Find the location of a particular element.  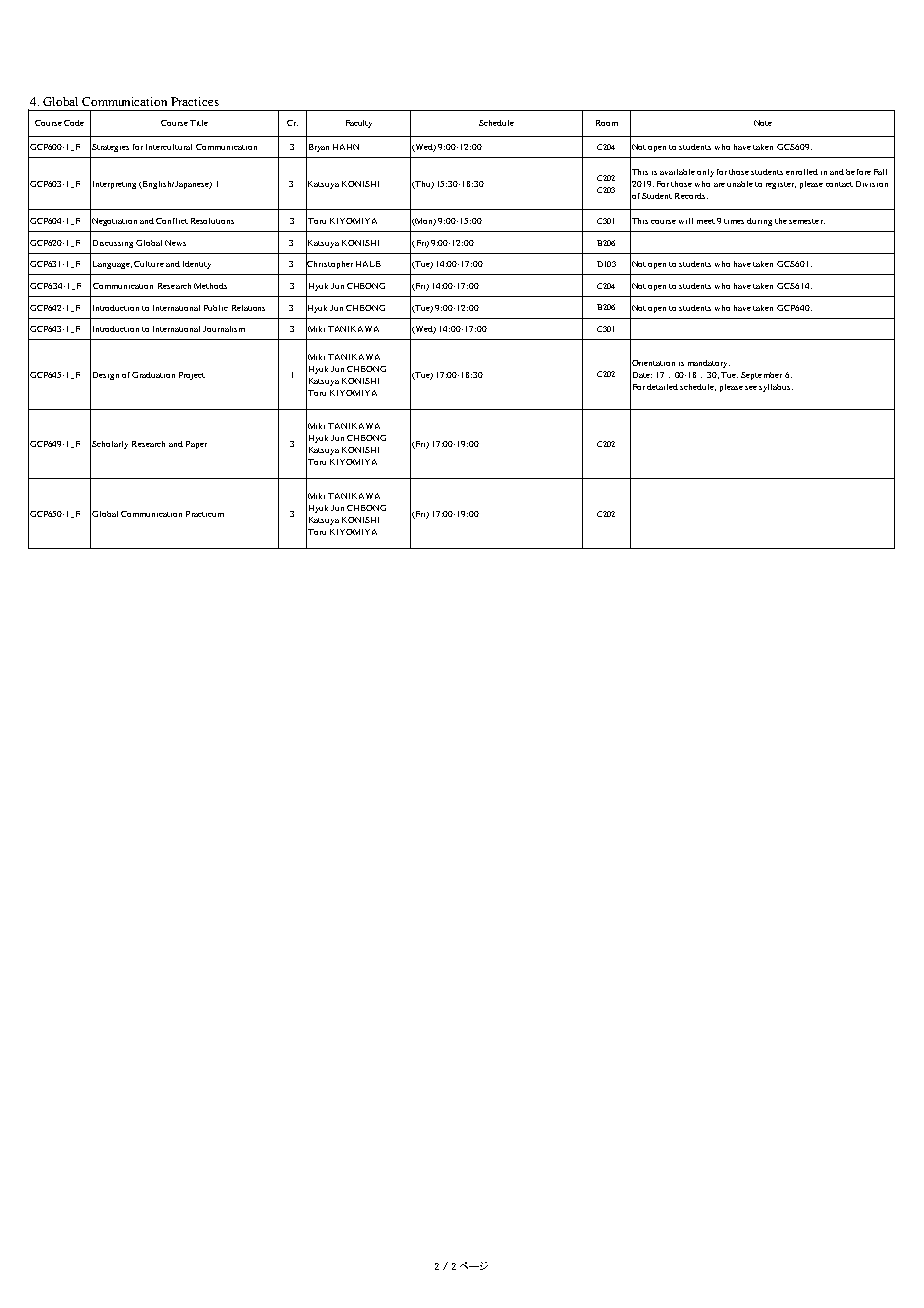

News is located at coordinates (175, 243).
